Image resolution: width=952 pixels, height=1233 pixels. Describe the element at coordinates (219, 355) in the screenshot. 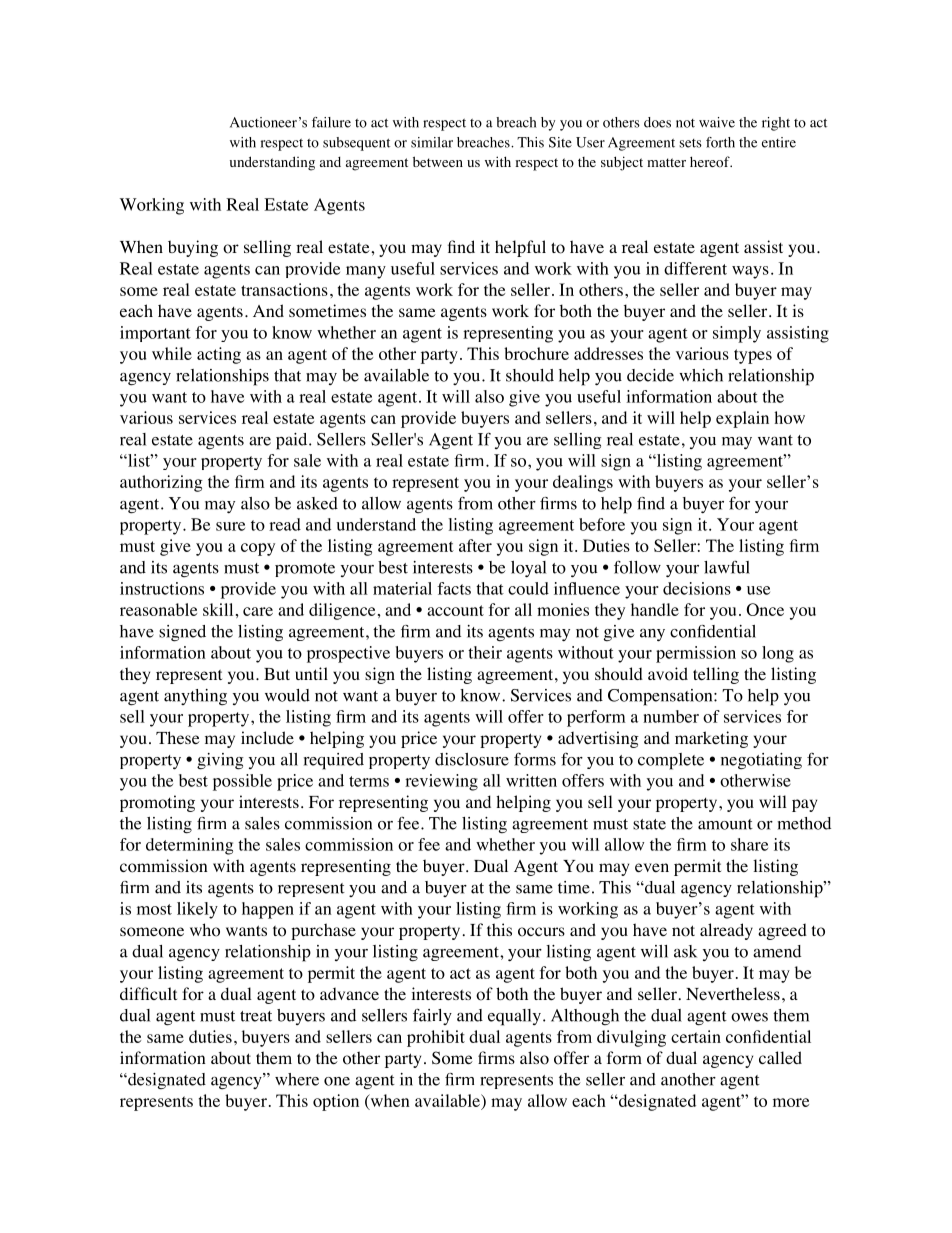

I see `acting` at that location.
